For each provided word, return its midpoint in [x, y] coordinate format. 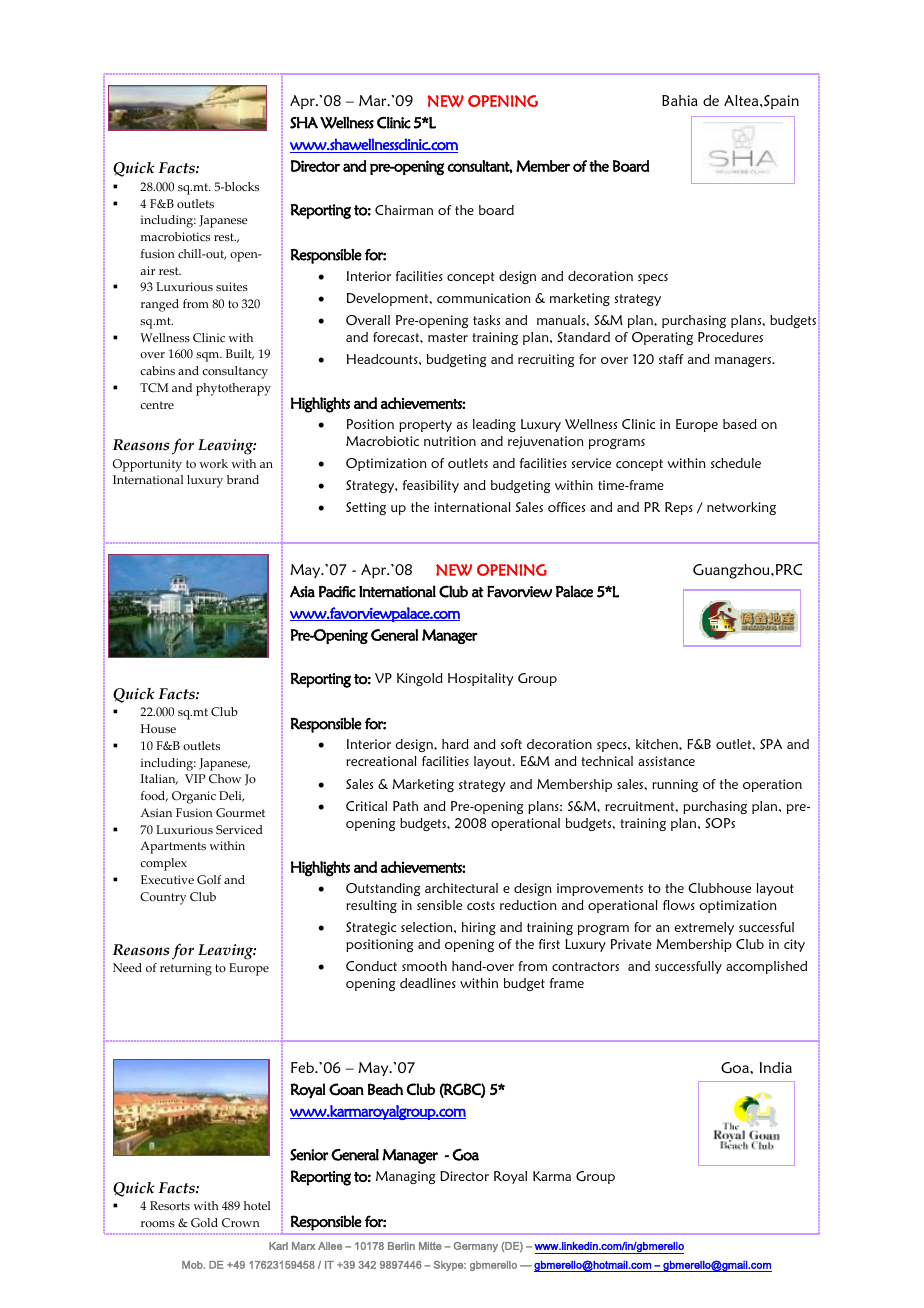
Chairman [404, 210]
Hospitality [480, 679]
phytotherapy [233, 389]
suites [232, 286]
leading [494, 425]
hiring [479, 928]
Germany [476, 1247]
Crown [241, 1223]
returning [186, 969]
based [740, 424]
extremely [704, 928]
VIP [195, 778]
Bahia [680, 100]
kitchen [658, 744]
